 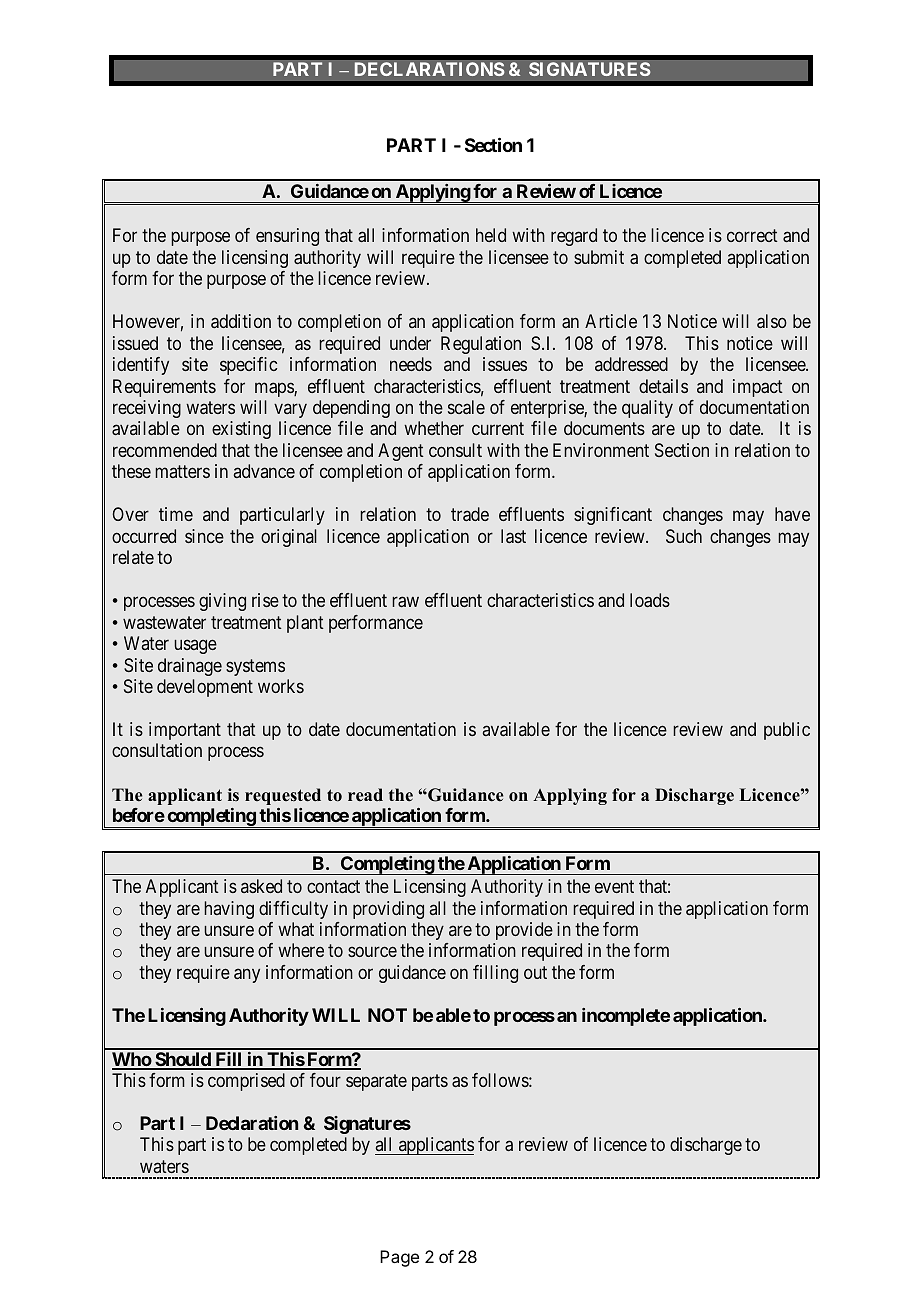 What do you see at coordinates (491, 235) in the page?
I see `held` at bounding box center [491, 235].
